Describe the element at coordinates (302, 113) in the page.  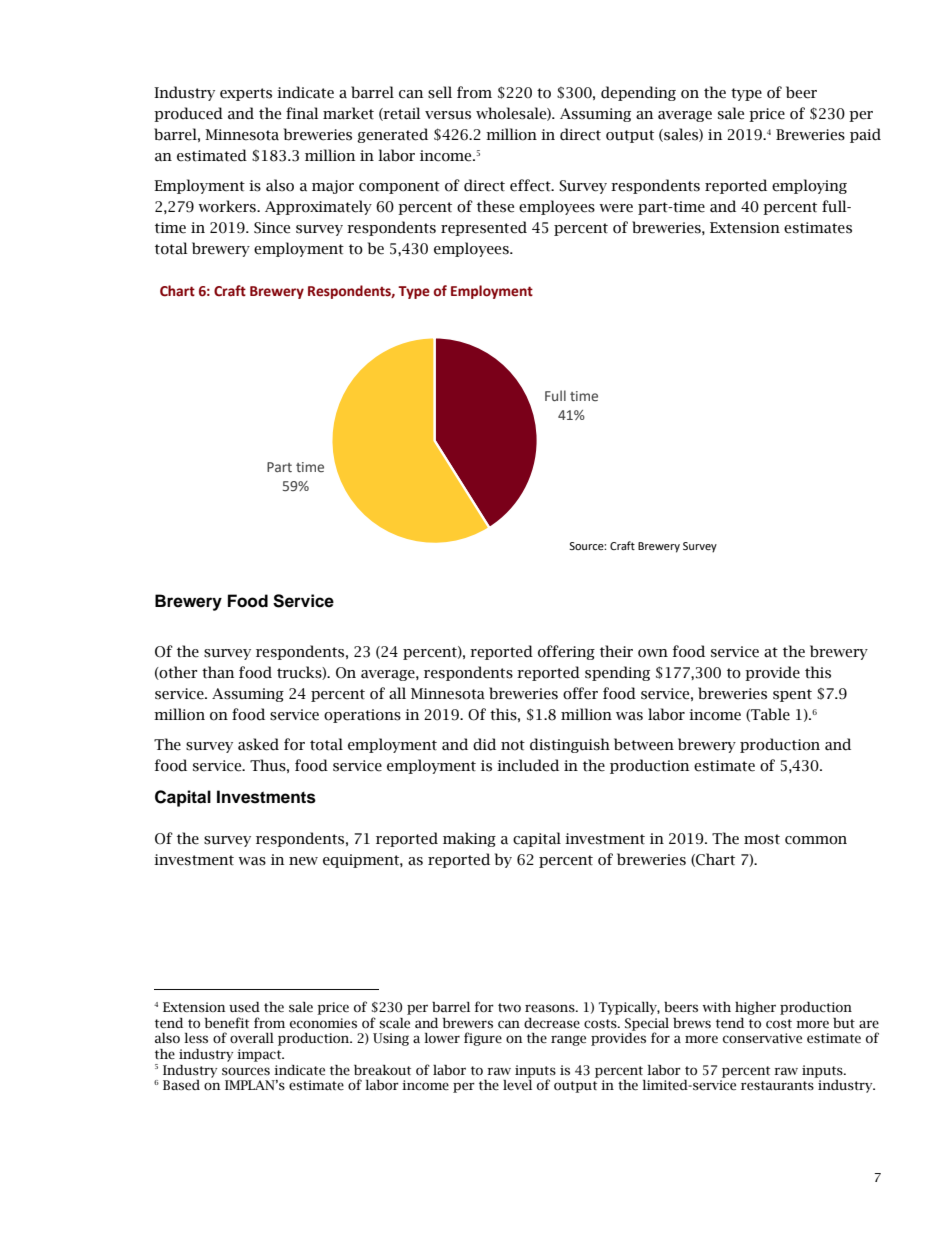
I see `final` at that location.
